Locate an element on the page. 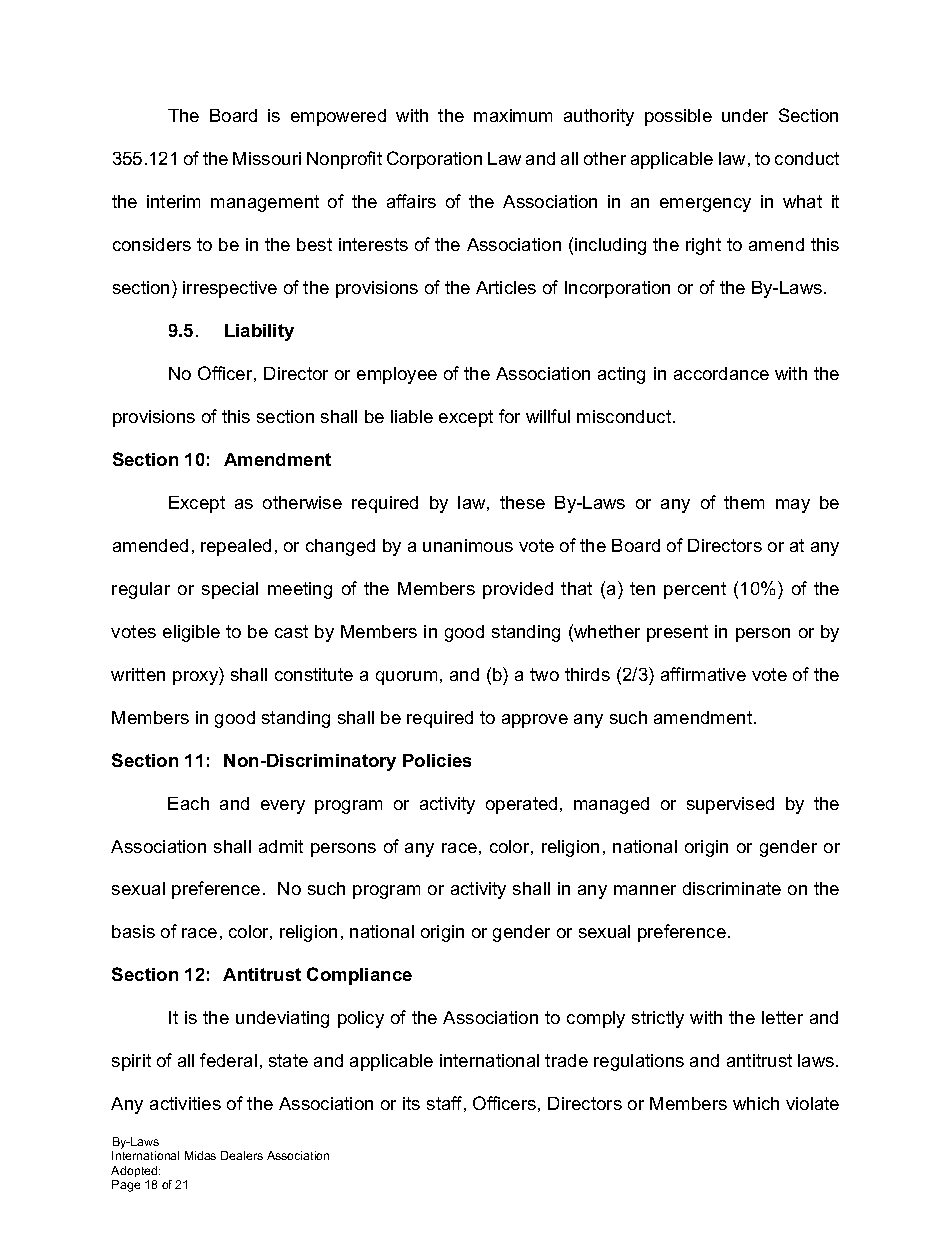  discriminate is located at coordinates (732, 888).
